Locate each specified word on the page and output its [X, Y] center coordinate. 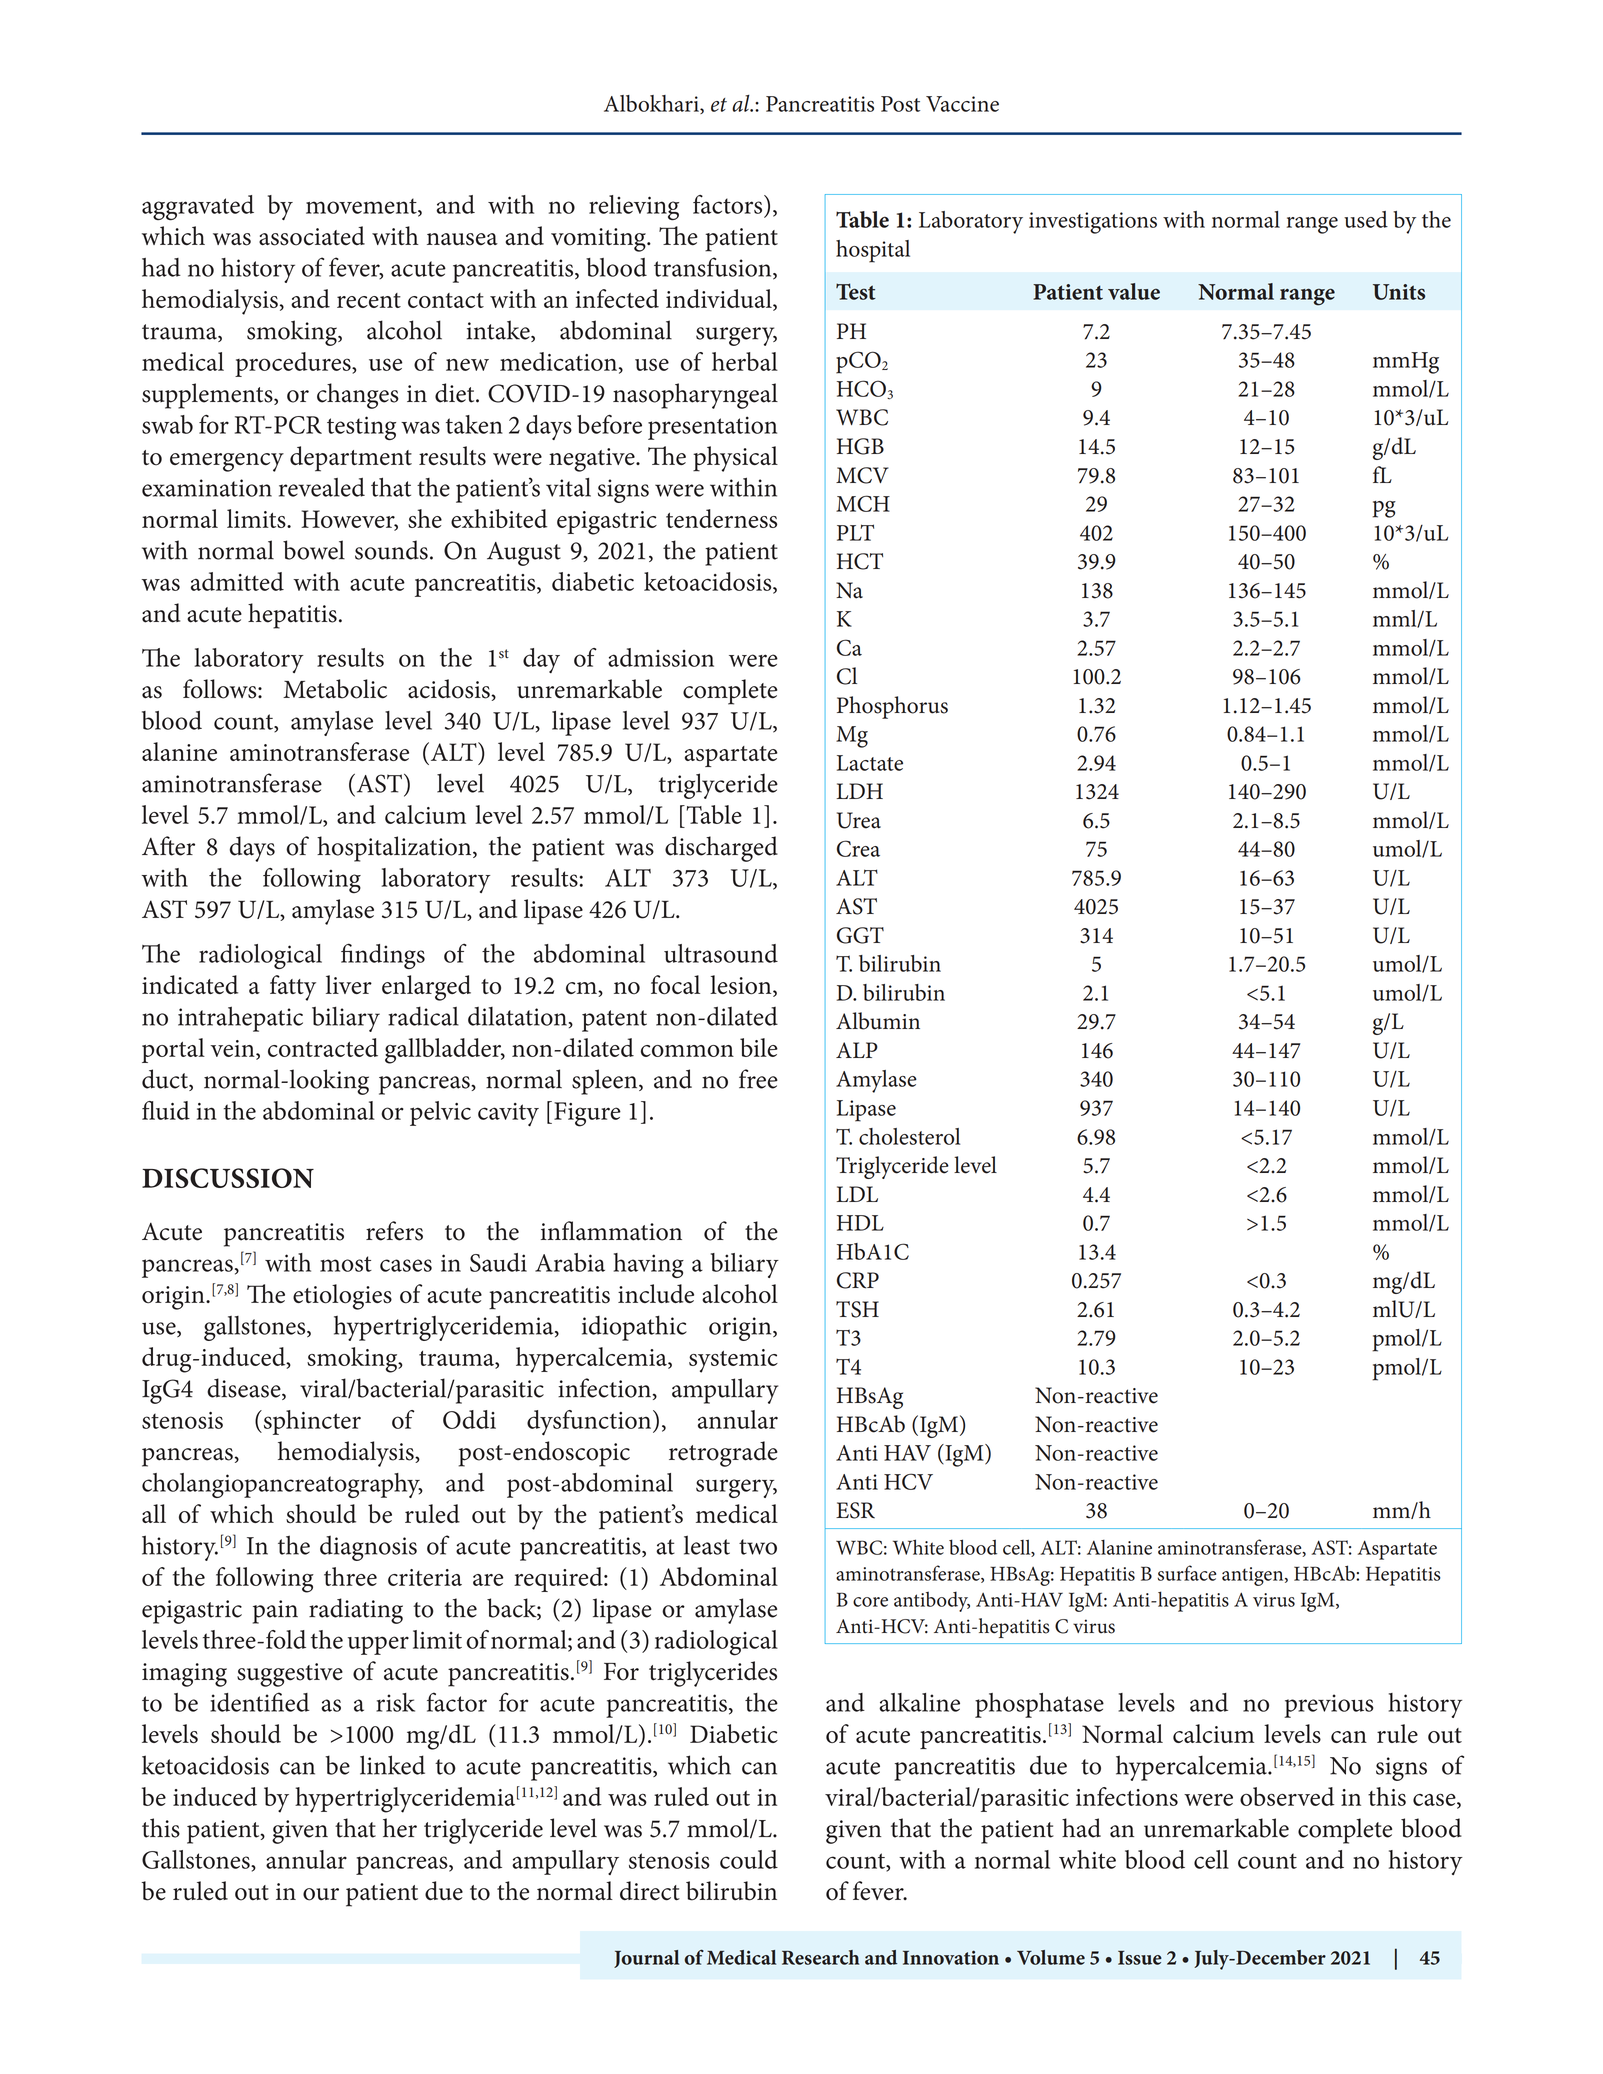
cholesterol [909, 1136]
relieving [634, 208]
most [346, 1264]
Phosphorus [892, 707]
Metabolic [335, 689]
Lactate [870, 763]
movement [362, 207]
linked [392, 1765]
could [749, 1859]
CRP [858, 1280]
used [1366, 219]
